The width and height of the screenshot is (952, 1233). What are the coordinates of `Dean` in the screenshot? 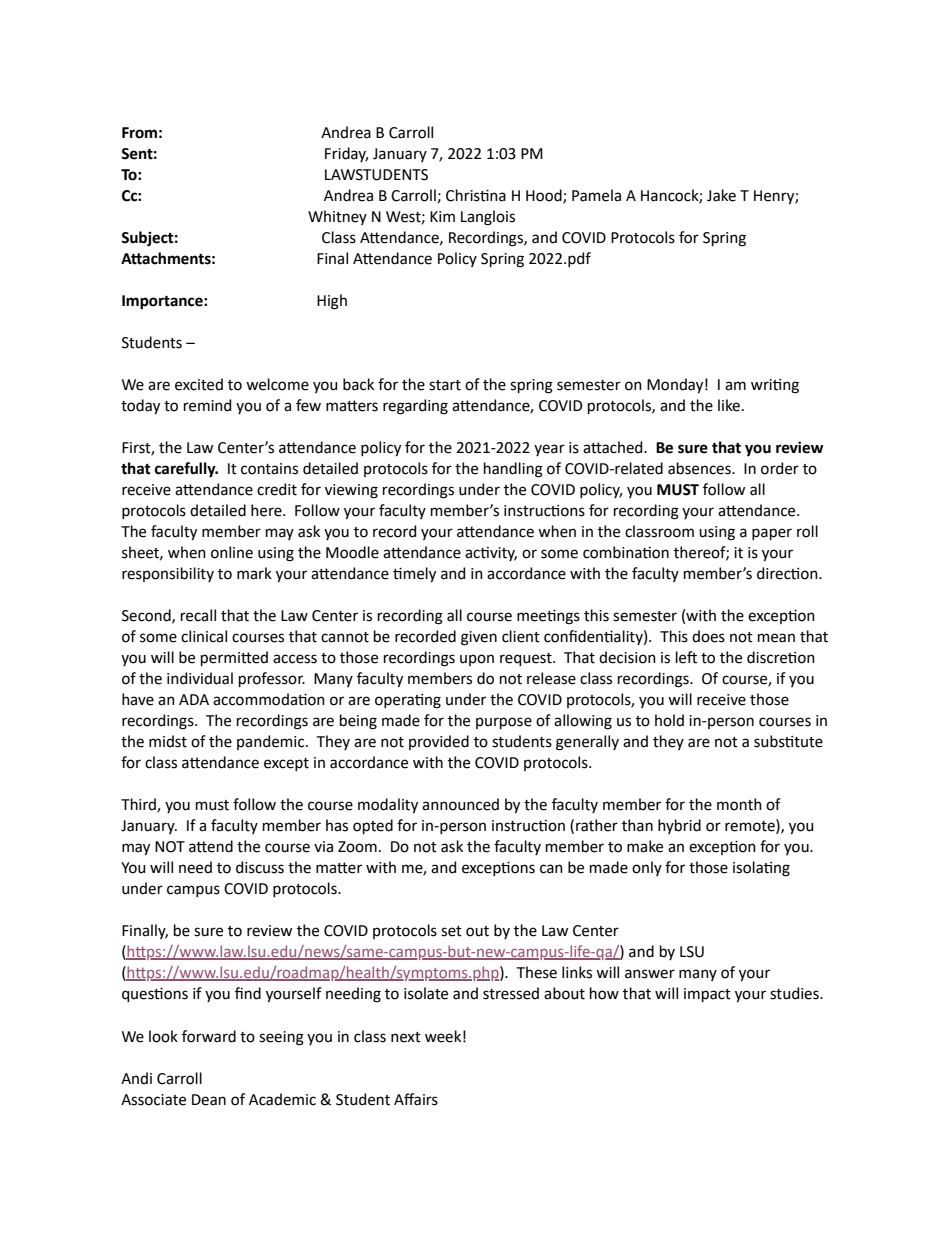 It's located at (209, 1100).
